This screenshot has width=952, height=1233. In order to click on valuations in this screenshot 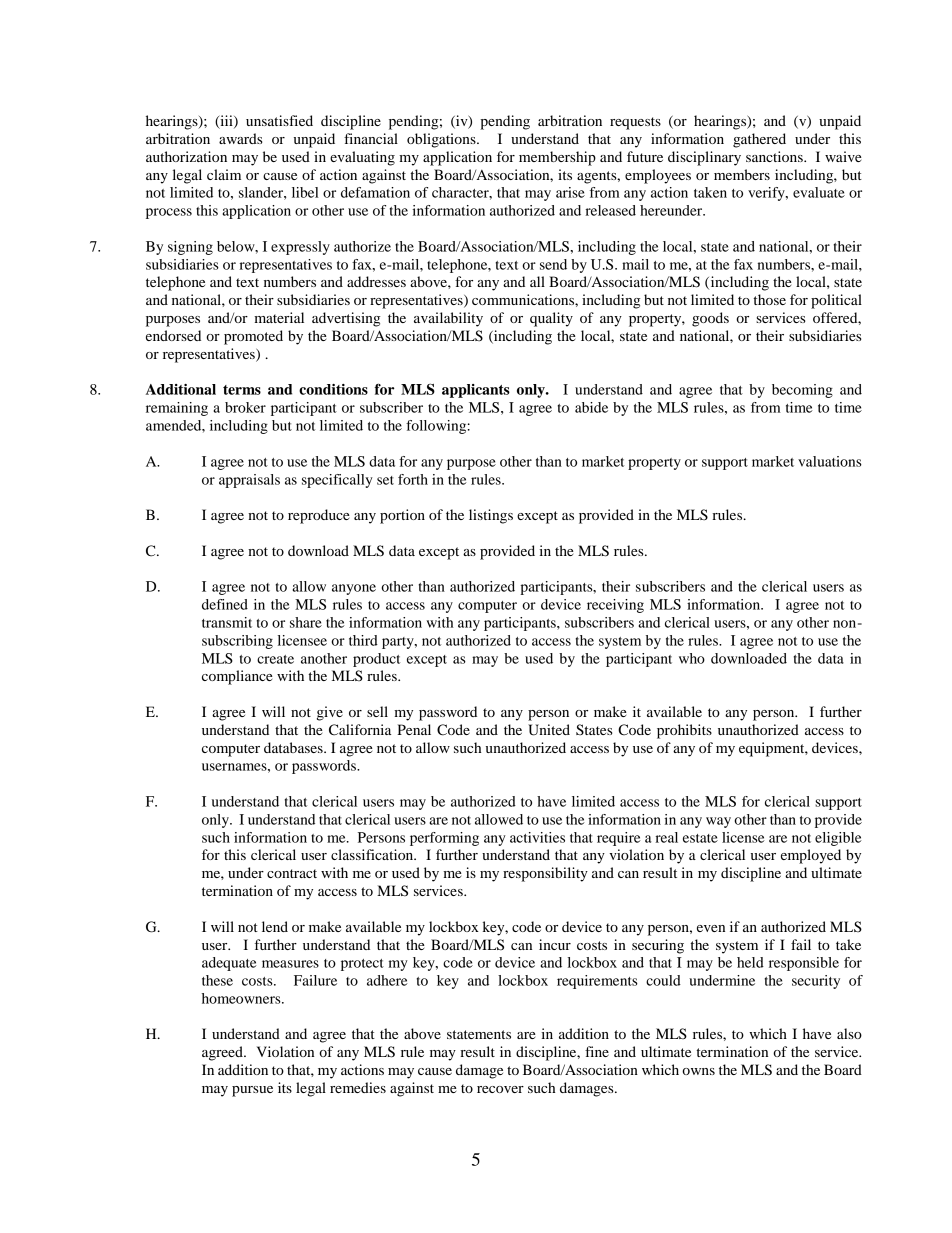, I will do `click(830, 461)`.
